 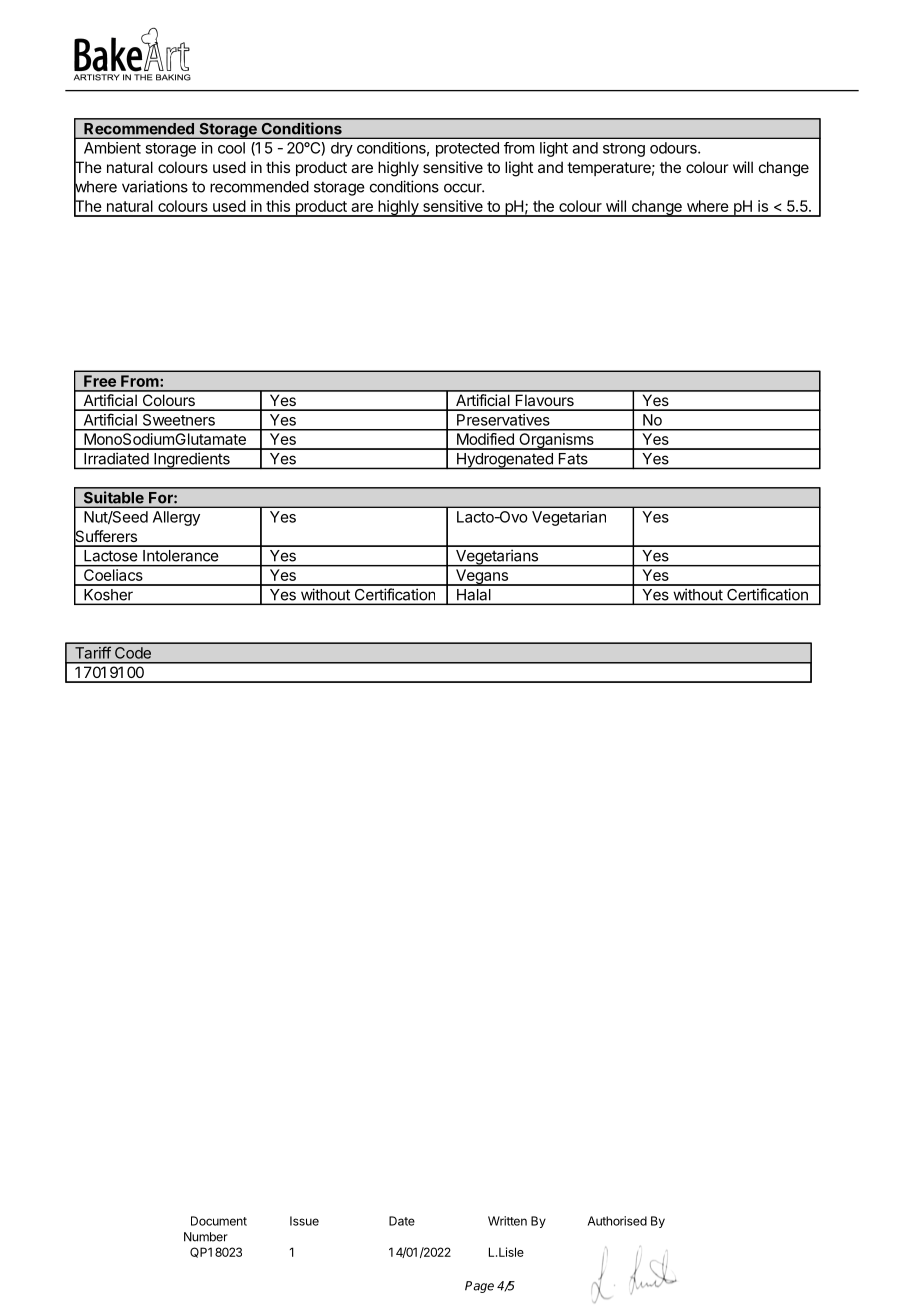 I want to click on Page, so click(x=479, y=1287).
